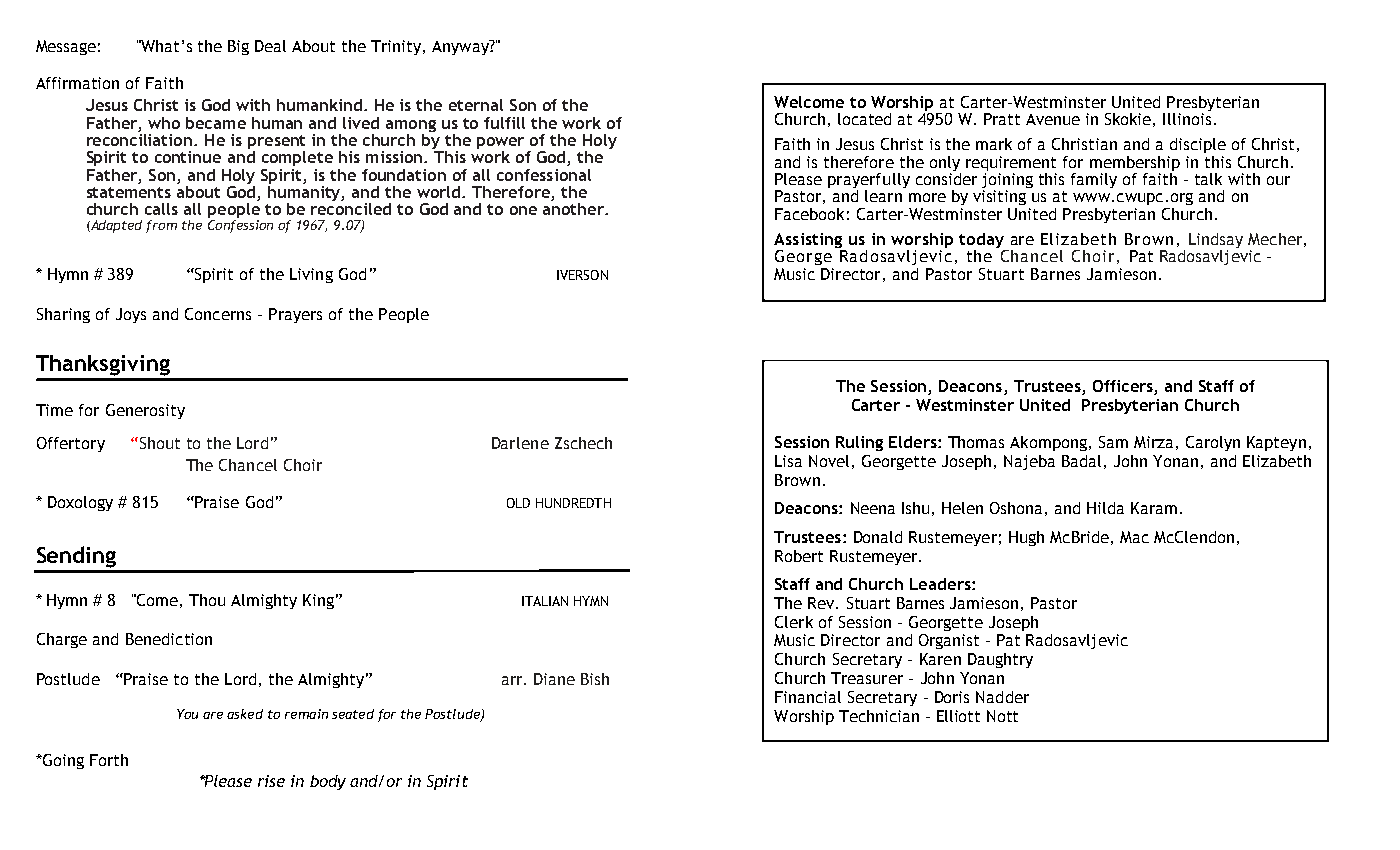  I want to click on Forth, so click(109, 760).
